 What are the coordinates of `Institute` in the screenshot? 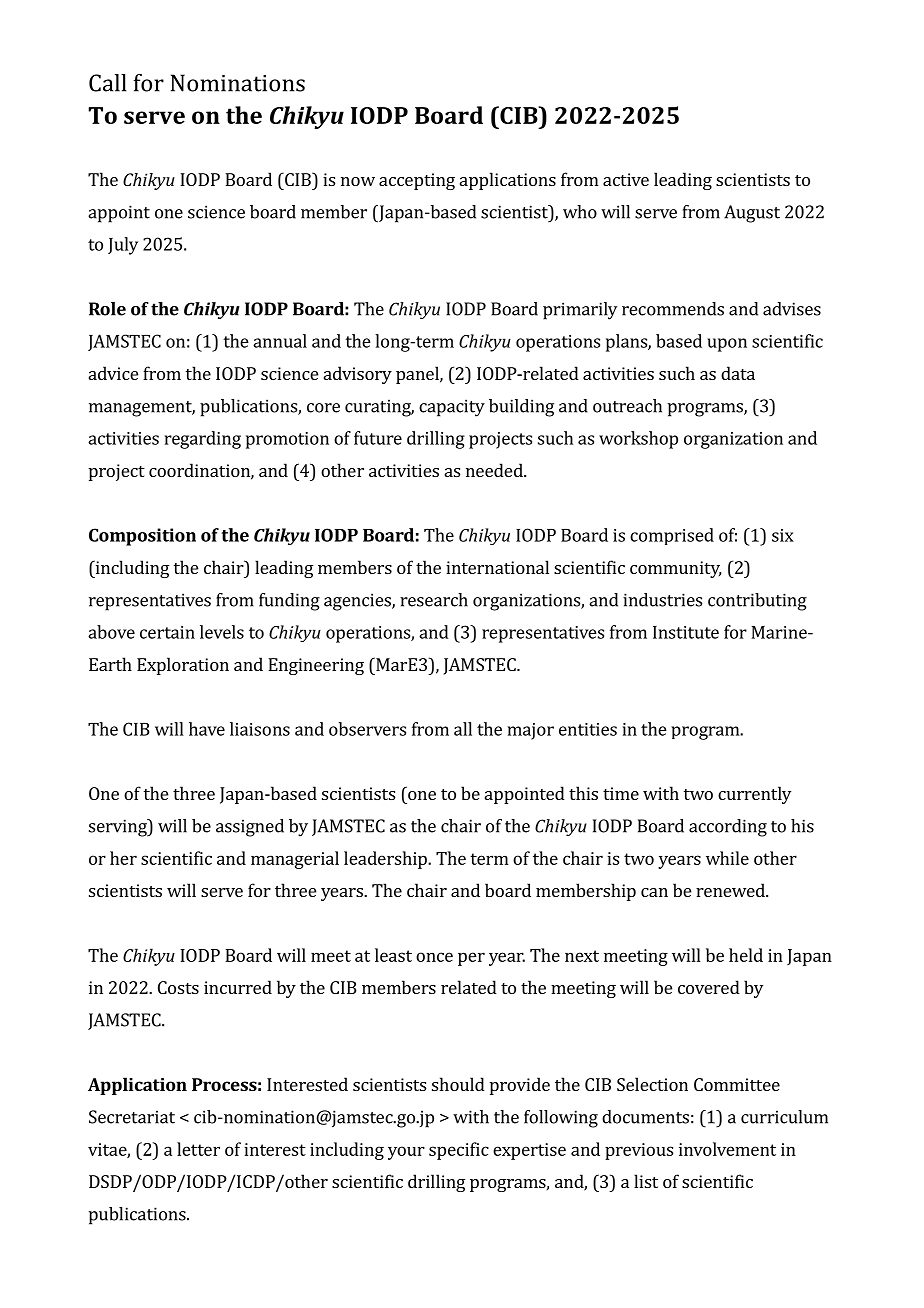 It's located at (686, 632).
